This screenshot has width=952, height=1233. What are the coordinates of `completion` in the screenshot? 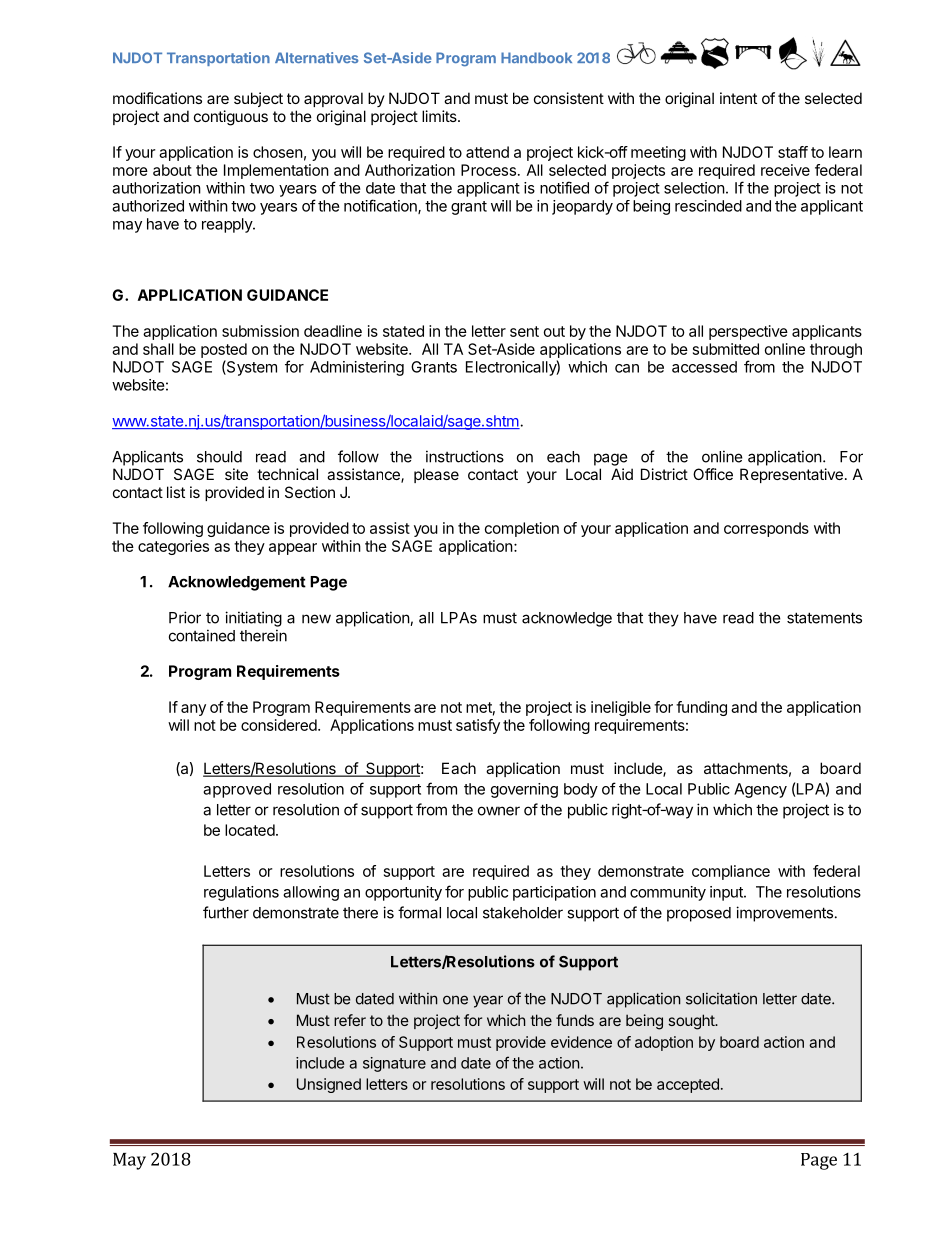 It's located at (522, 529).
